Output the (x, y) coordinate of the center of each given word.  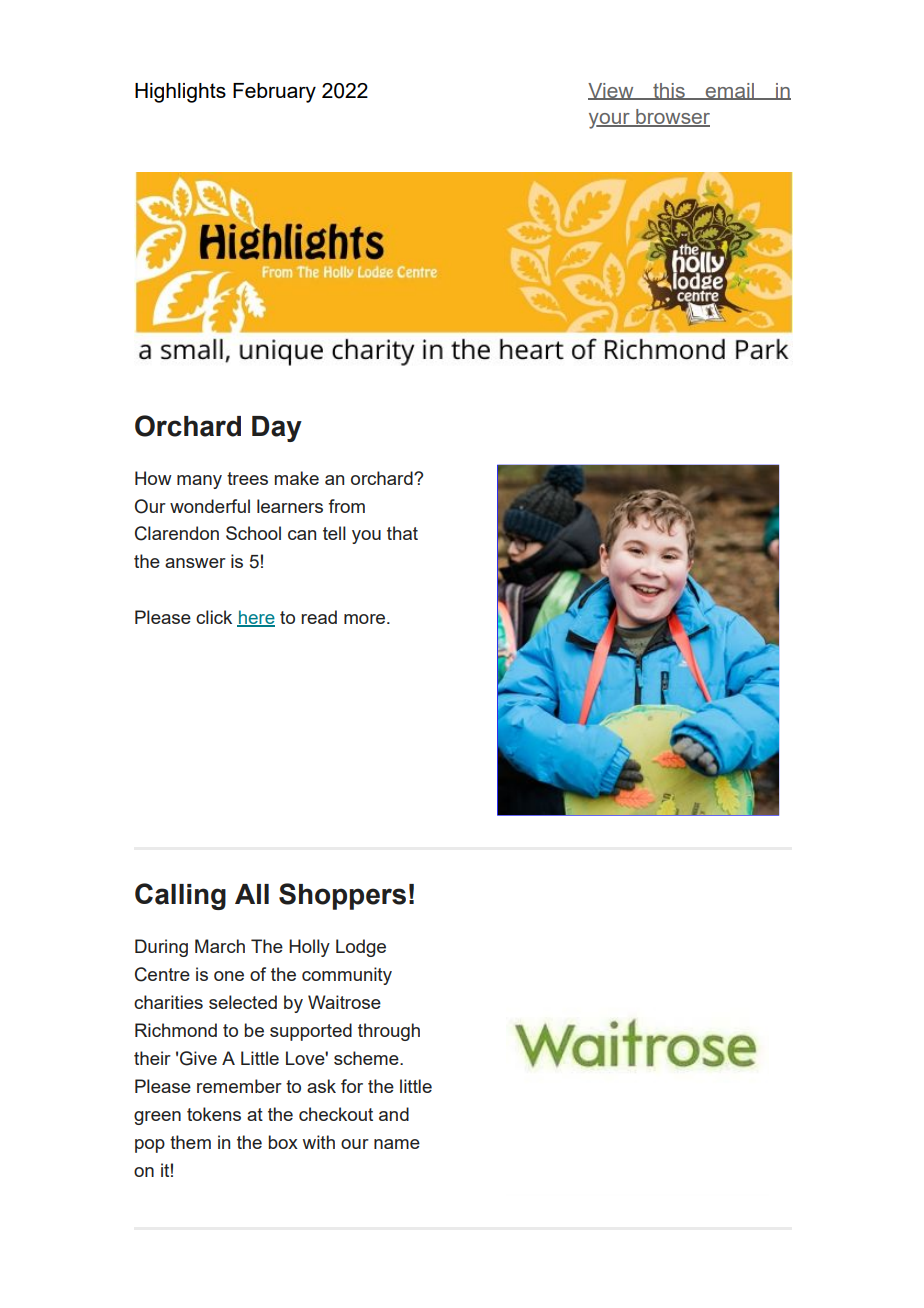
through (389, 1032)
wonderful (210, 506)
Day (277, 429)
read (319, 617)
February (274, 93)
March (220, 946)
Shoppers (342, 896)
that (402, 533)
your (610, 121)
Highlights (180, 93)
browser (672, 118)
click (214, 617)
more (366, 619)
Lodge (361, 948)
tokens (214, 1114)
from (346, 506)
